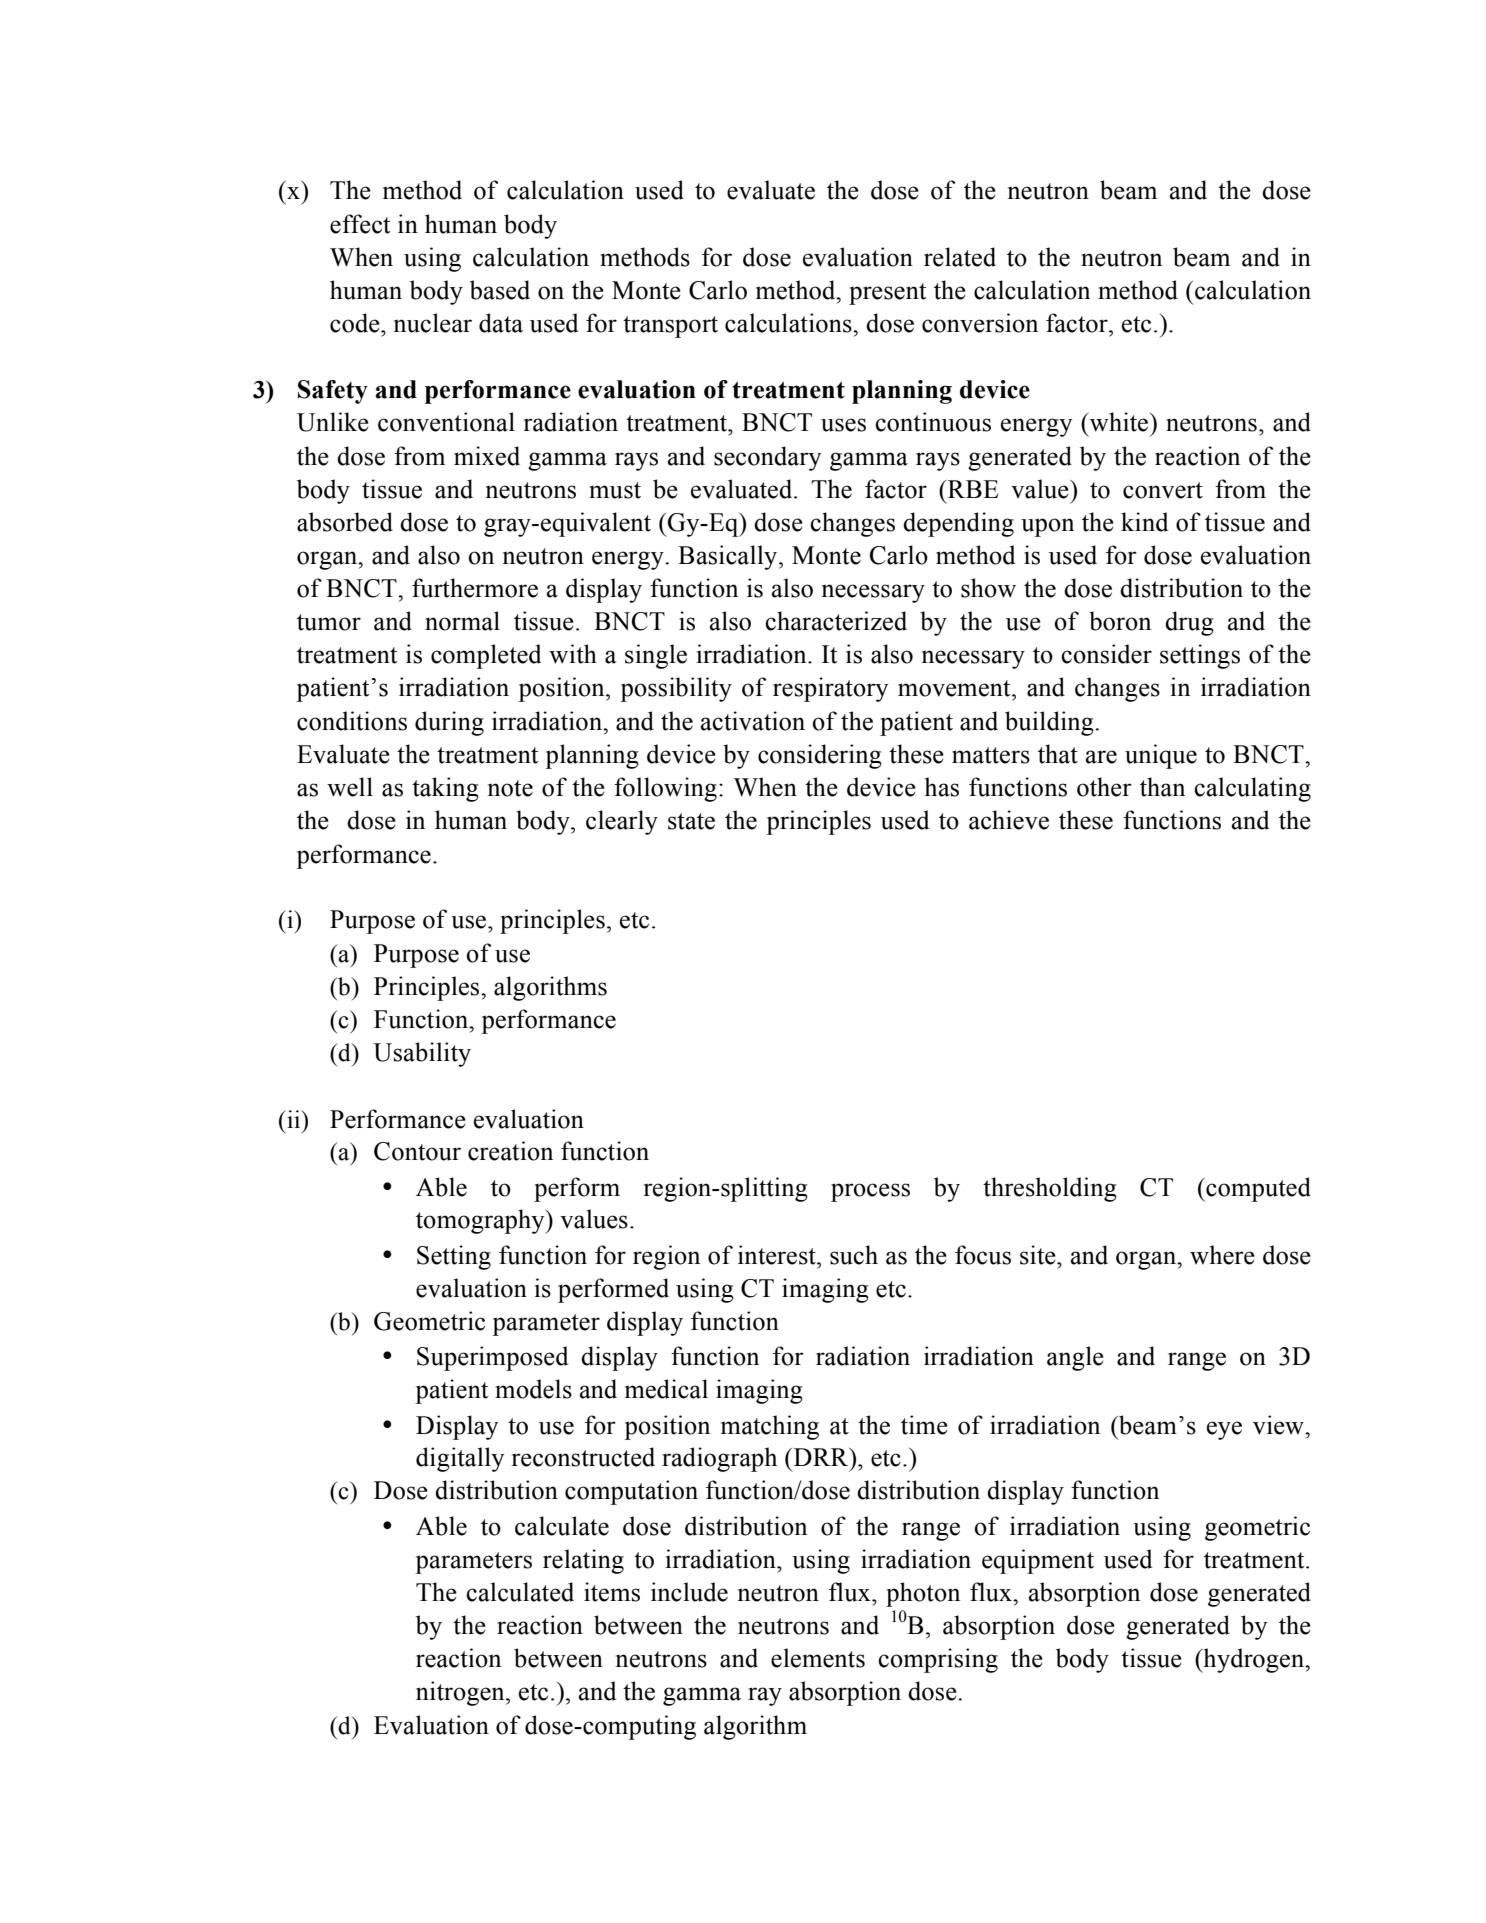 The image size is (1486, 1923). What do you see at coordinates (1162, 787) in the screenshot?
I see `than` at bounding box center [1162, 787].
